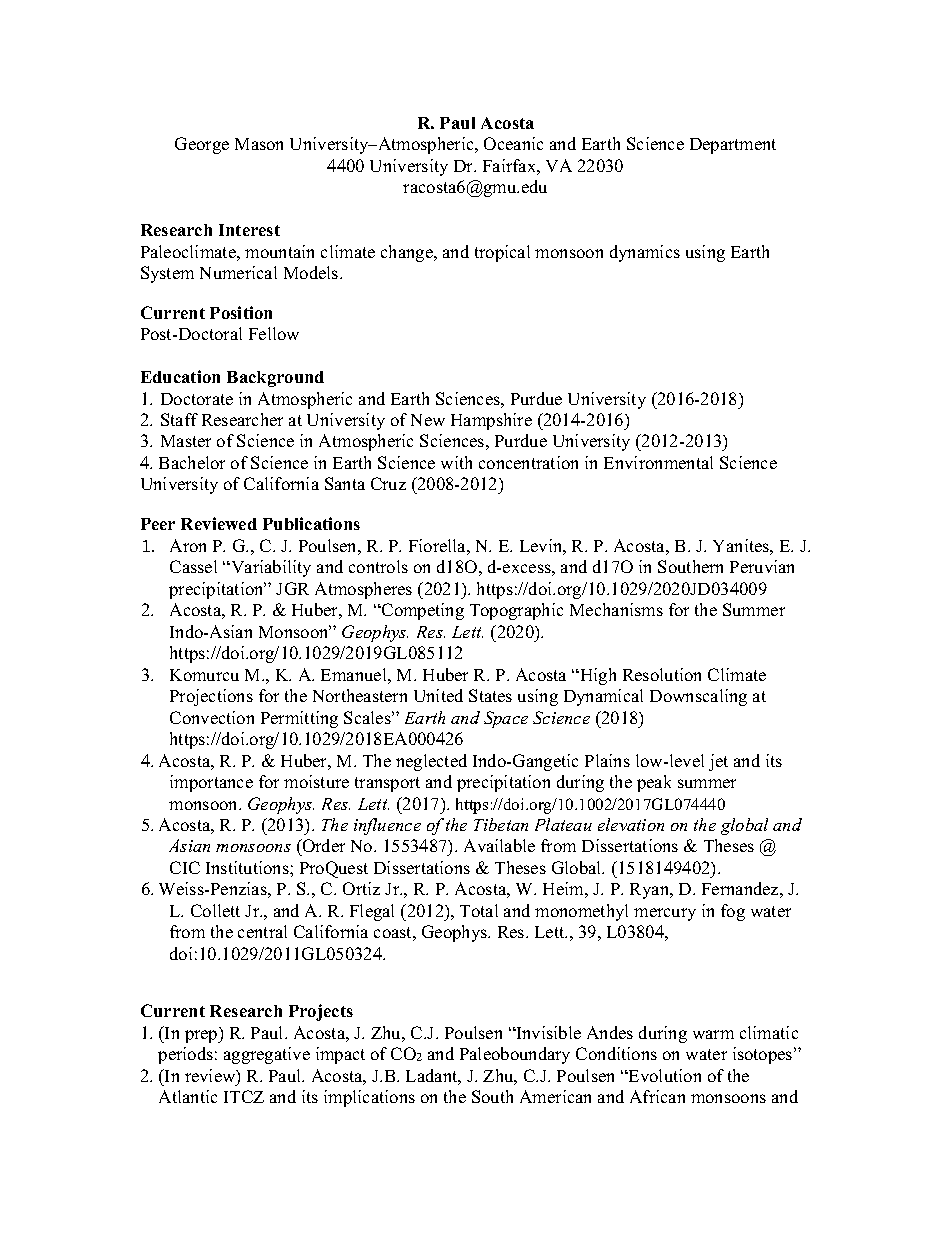  I want to click on Environmental, so click(658, 462).
